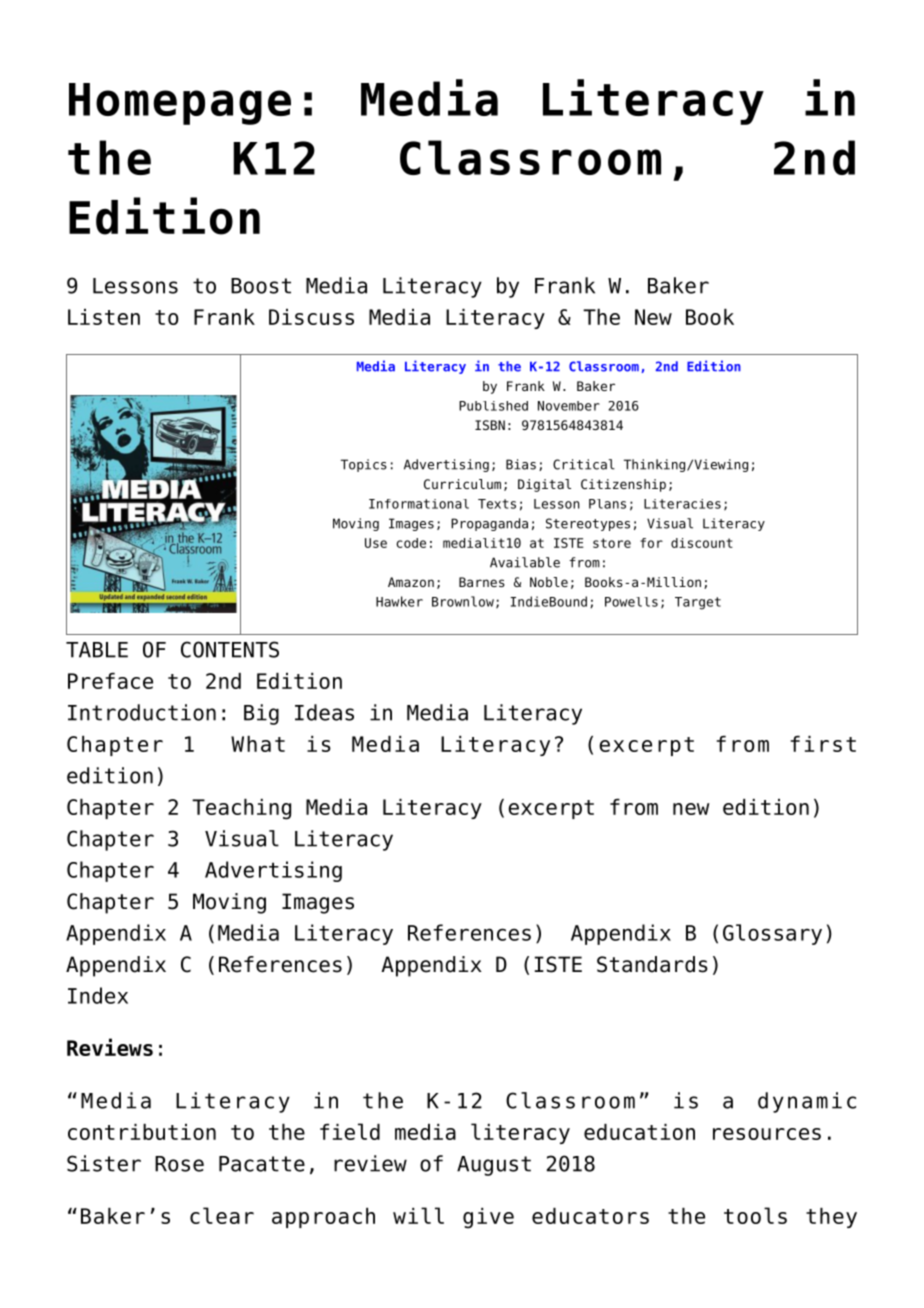  I want to click on Discuss, so click(311, 317).
